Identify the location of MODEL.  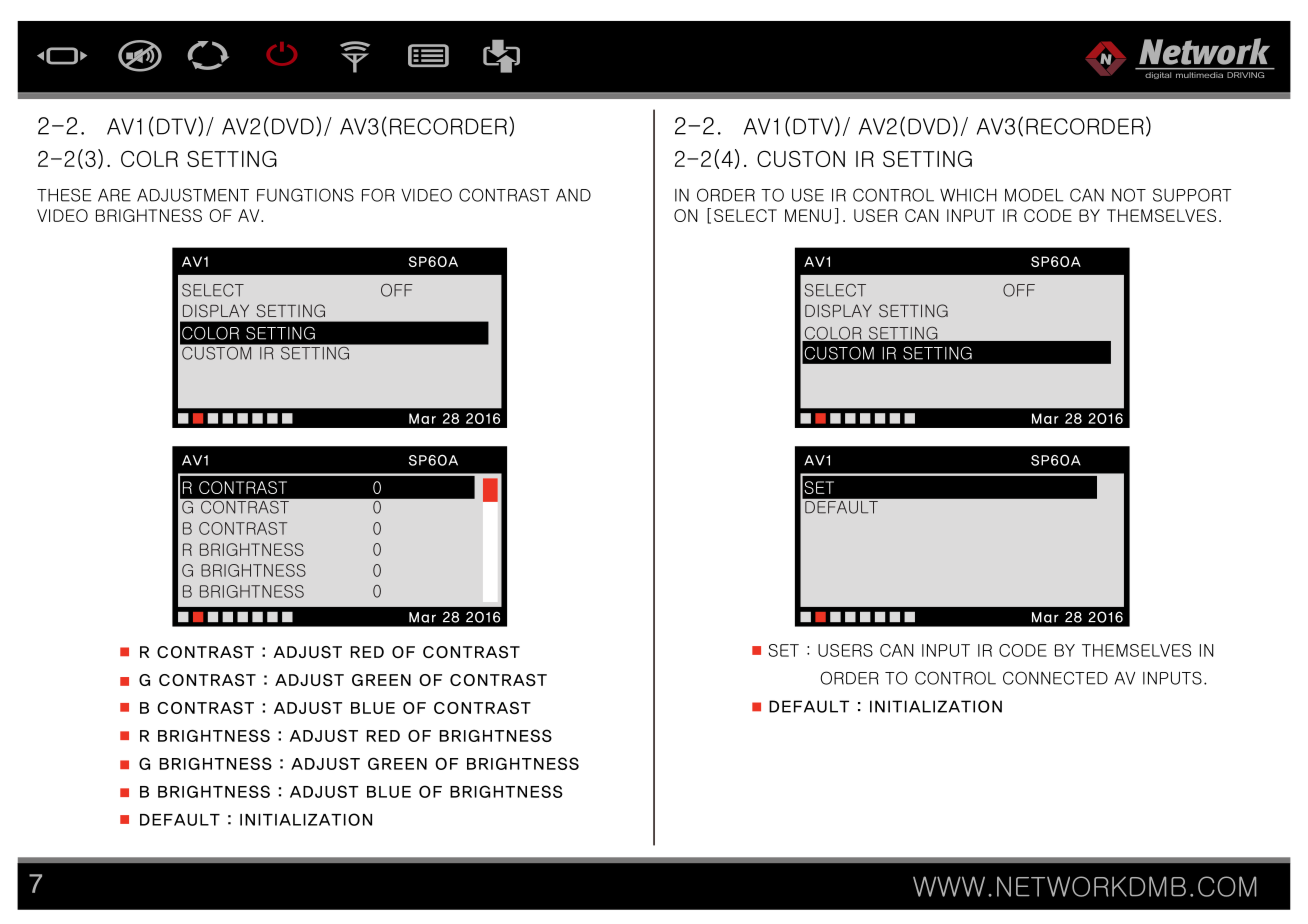
(1034, 195).
